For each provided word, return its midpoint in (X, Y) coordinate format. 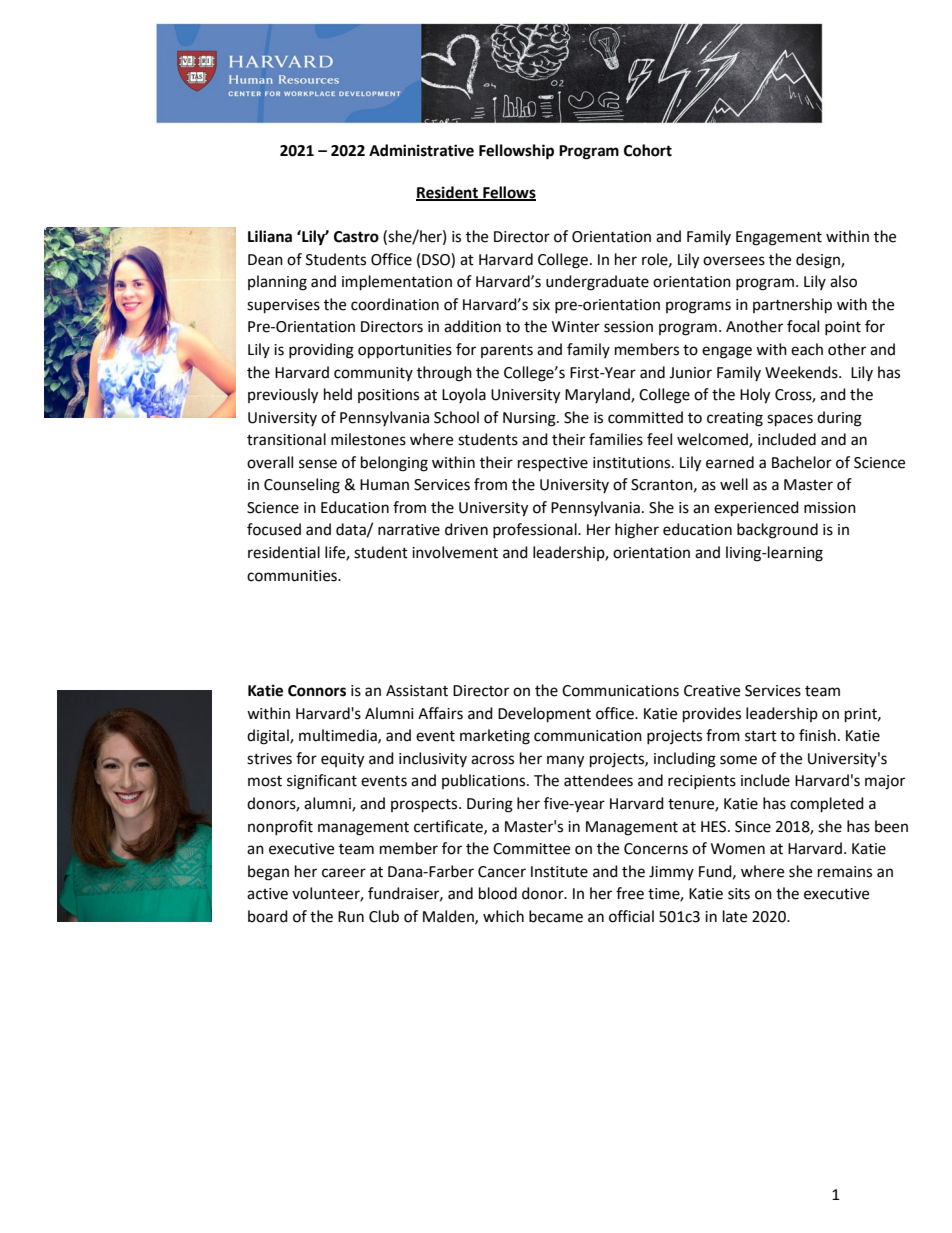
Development (544, 715)
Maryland (598, 395)
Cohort (648, 150)
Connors (317, 691)
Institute (559, 872)
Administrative (421, 150)
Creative (712, 691)
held (338, 394)
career (344, 873)
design (819, 261)
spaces (790, 420)
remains (845, 872)
